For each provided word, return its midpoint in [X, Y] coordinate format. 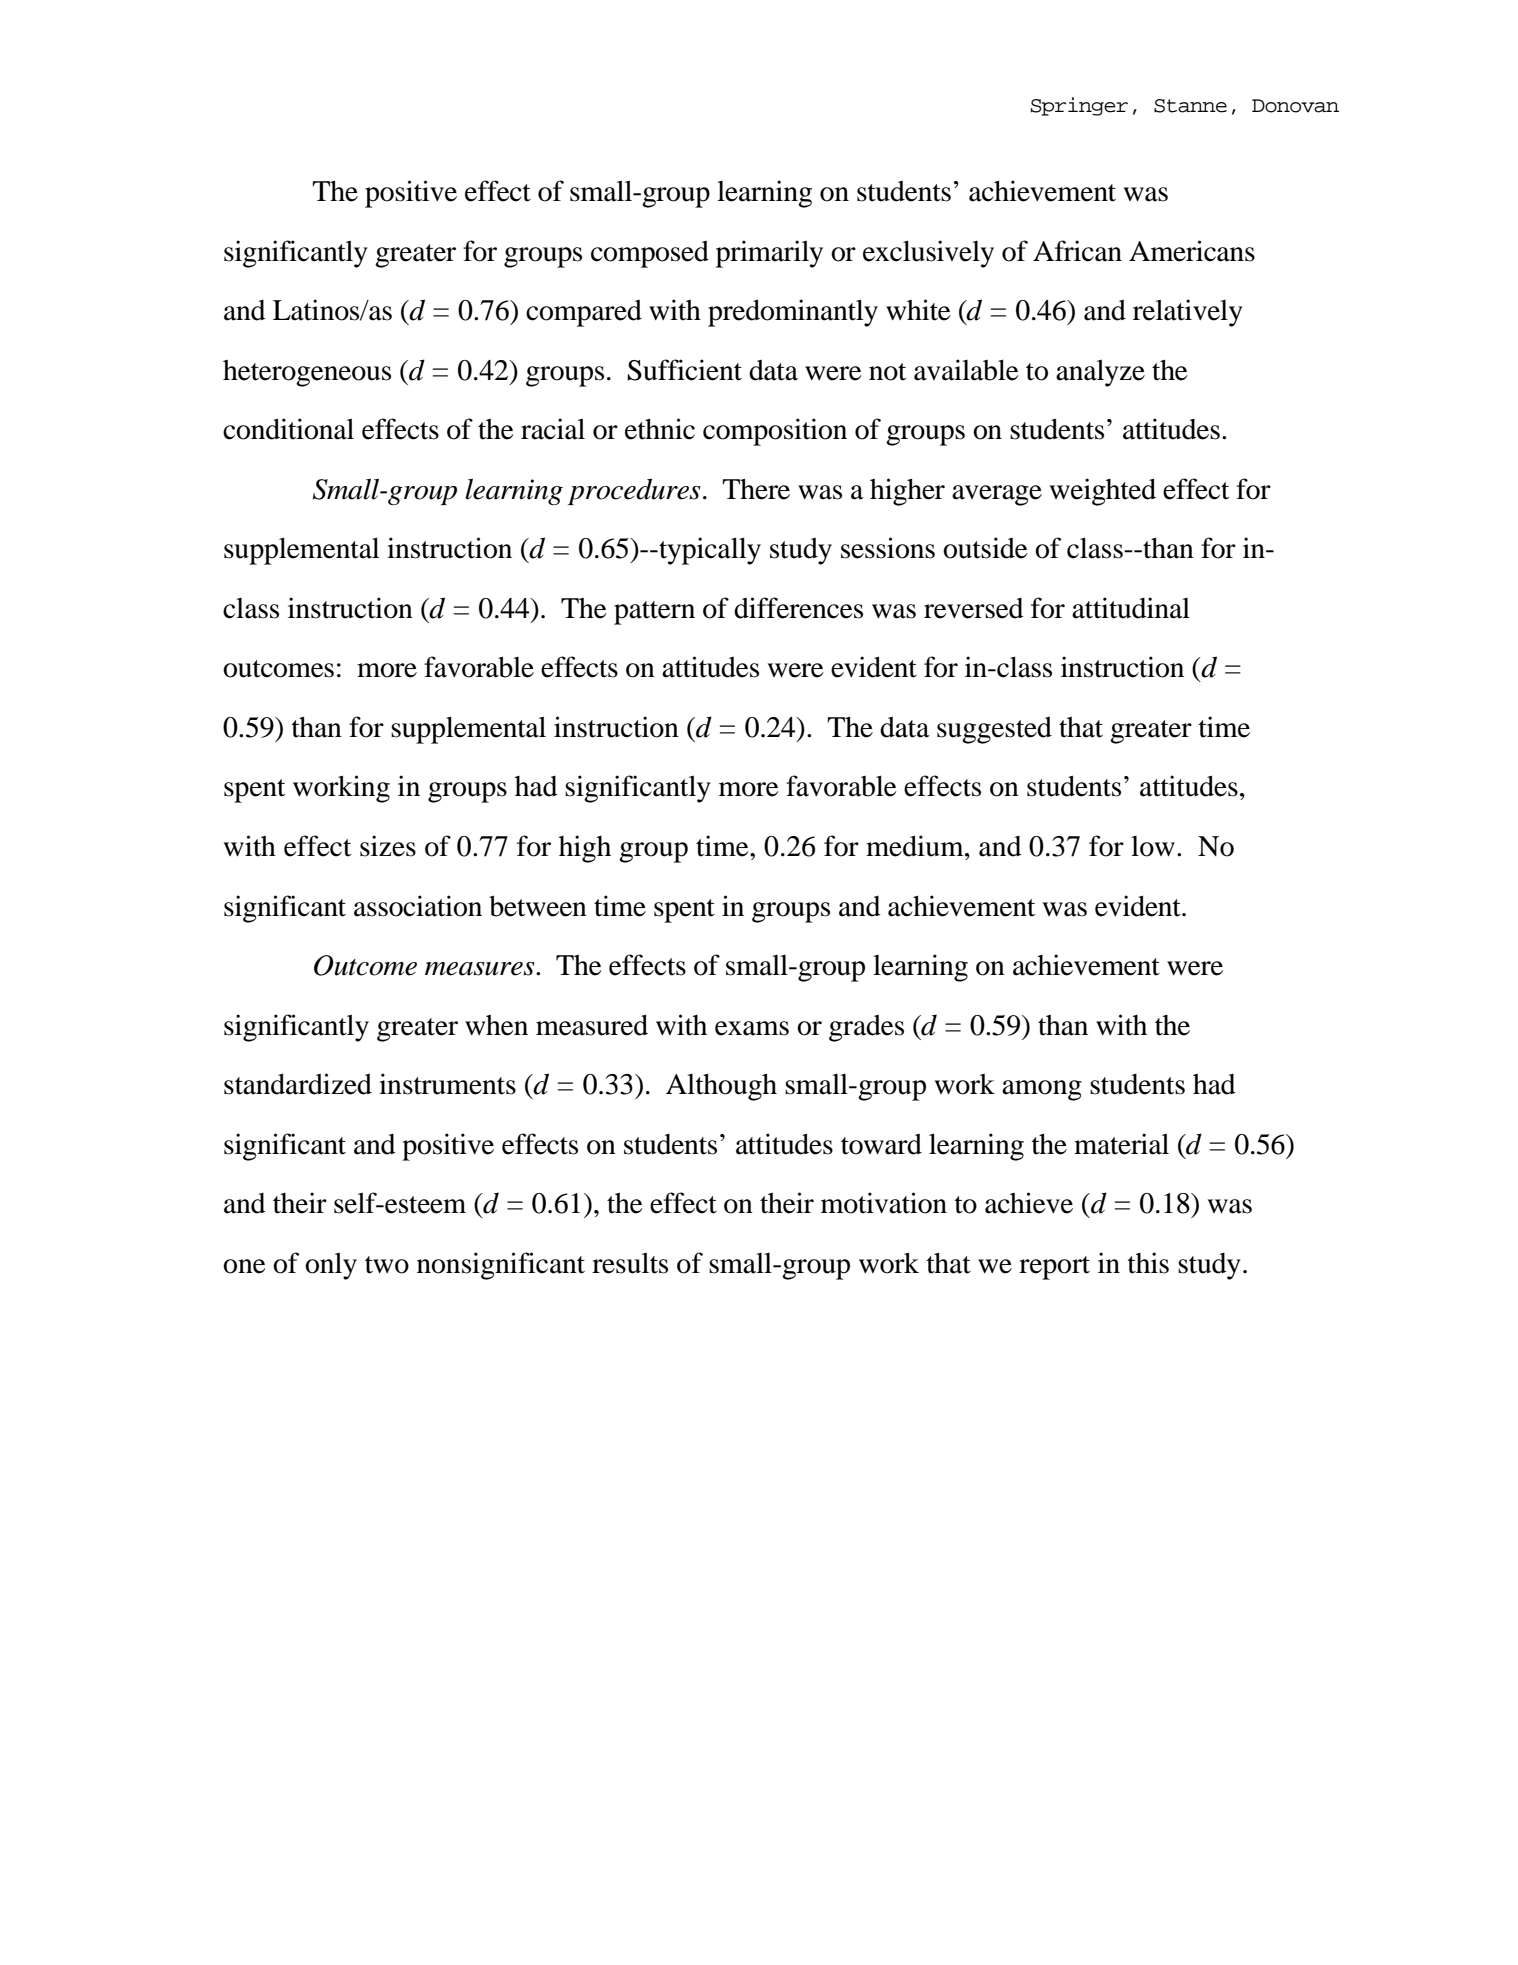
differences [798, 608]
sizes [388, 846]
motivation [884, 1203]
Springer [1079, 106]
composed [650, 254]
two [387, 1265]
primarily [769, 254]
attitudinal [1131, 608]
